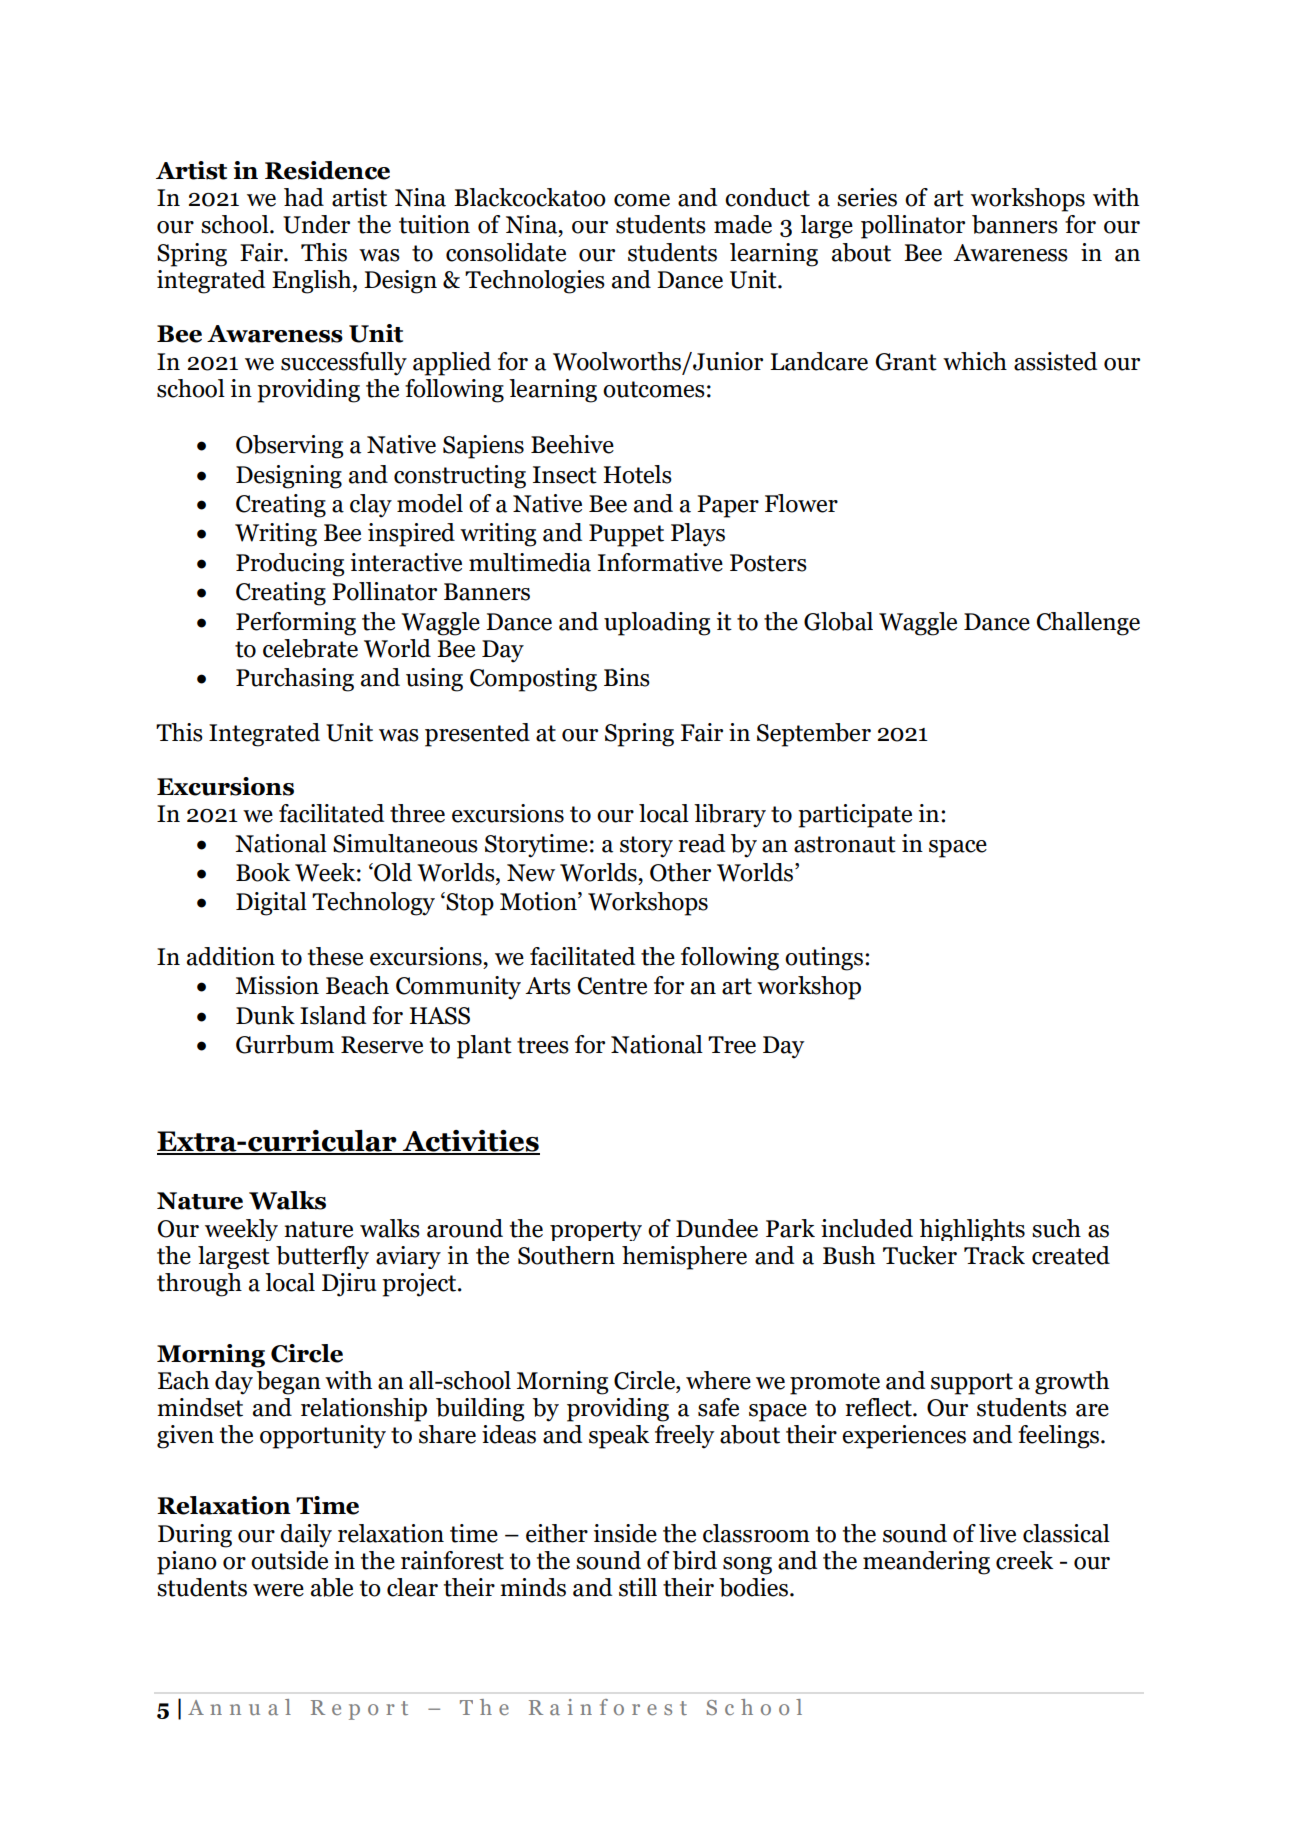 The height and width of the screenshot is (1835, 1297). Describe the element at coordinates (289, 1560) in the screenshot. I see `outside` at that location.
